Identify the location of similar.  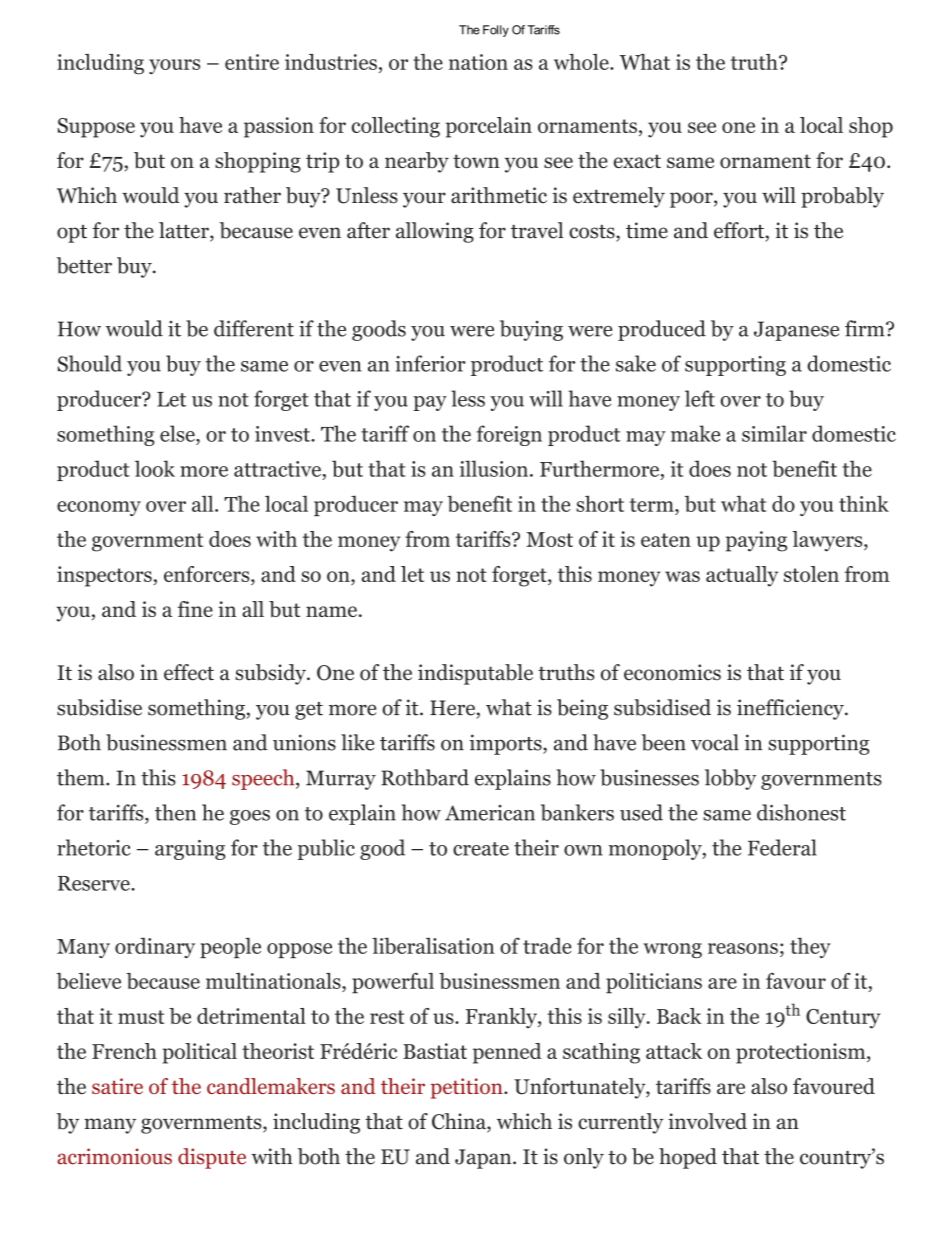
(774, 433).
